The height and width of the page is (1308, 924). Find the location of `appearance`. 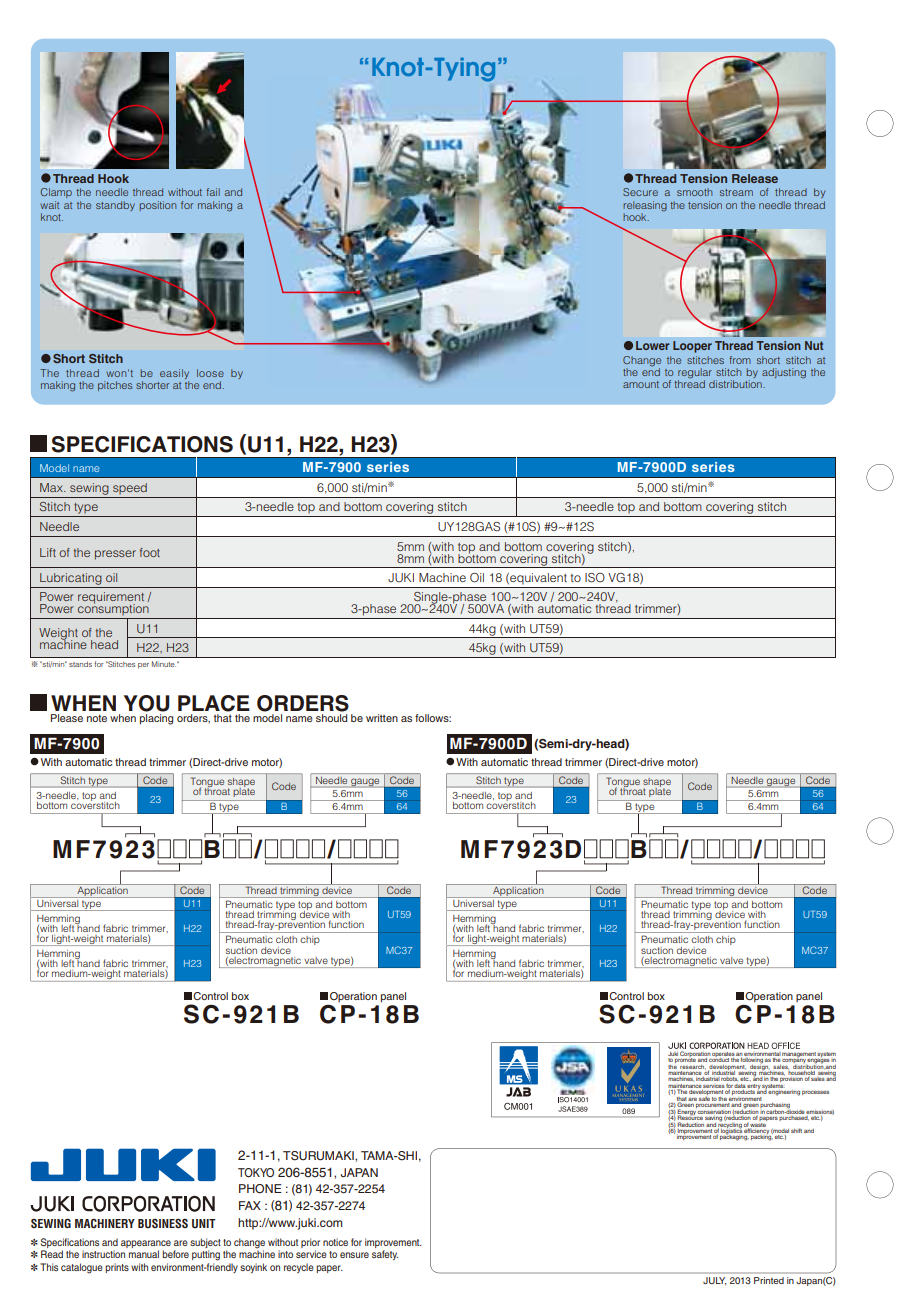

appearance is located at coordinates (146, 1244).
